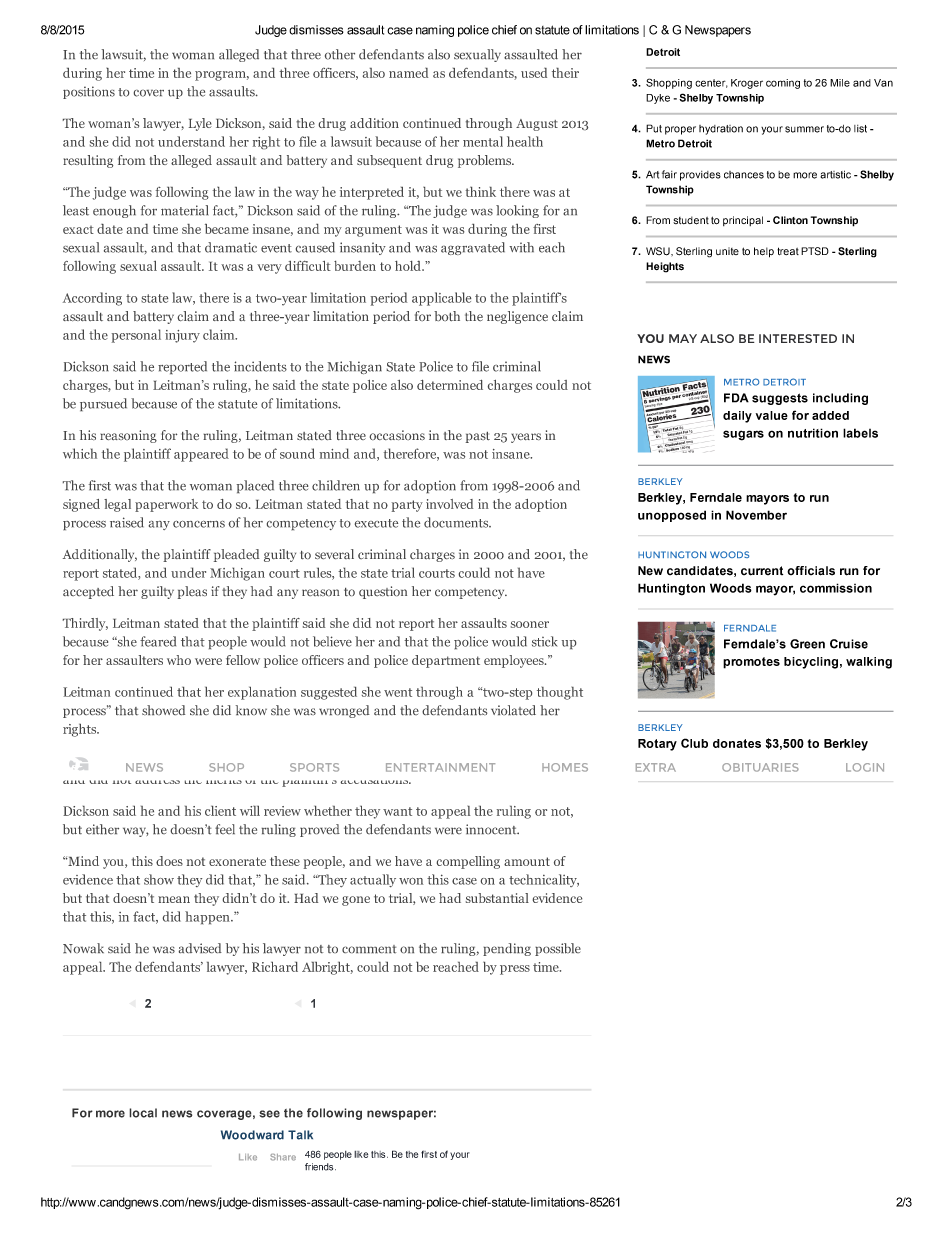 The image size is (952, 1233). What do you see at coordinates (760, 767) in the page?
I see `OBITUARIES` at bounding box center [760, 767].
